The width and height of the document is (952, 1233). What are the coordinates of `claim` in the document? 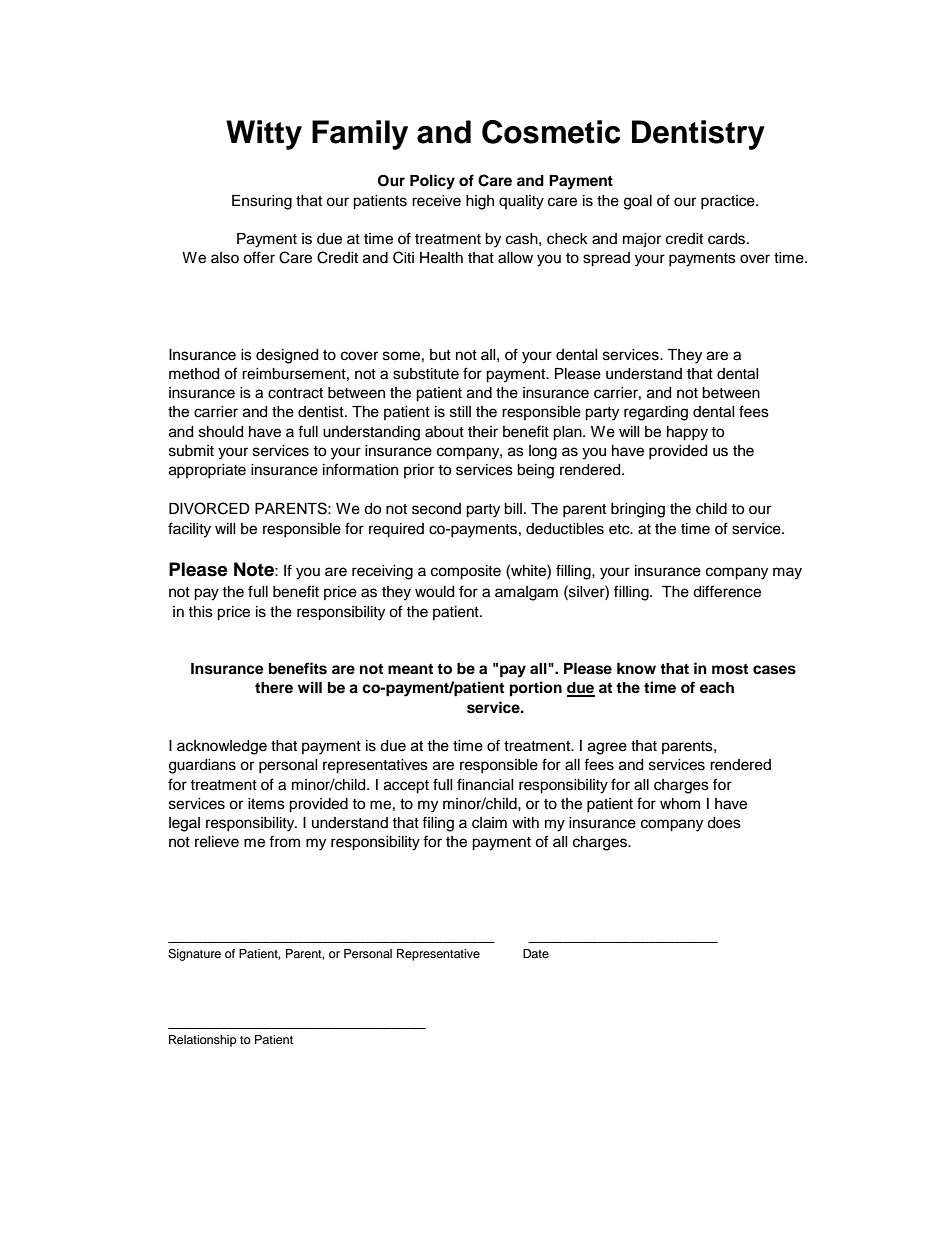 It's located at (489, 823).
